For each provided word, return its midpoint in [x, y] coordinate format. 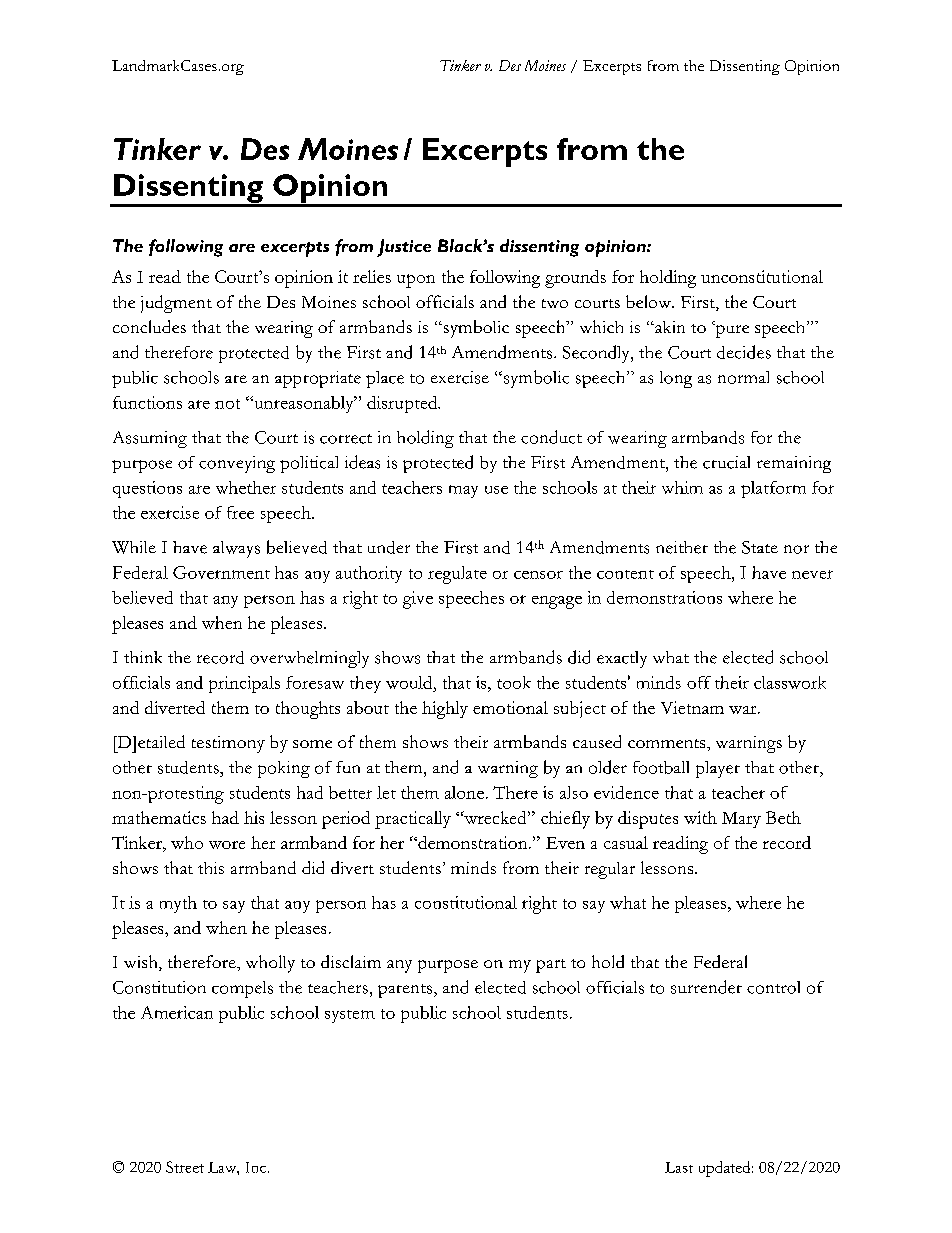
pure [731, 331]
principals [244, 684]
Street [185, 1167]
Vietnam [692, 707]
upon [416, 281]
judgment [176, 304]
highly [445, 710]
